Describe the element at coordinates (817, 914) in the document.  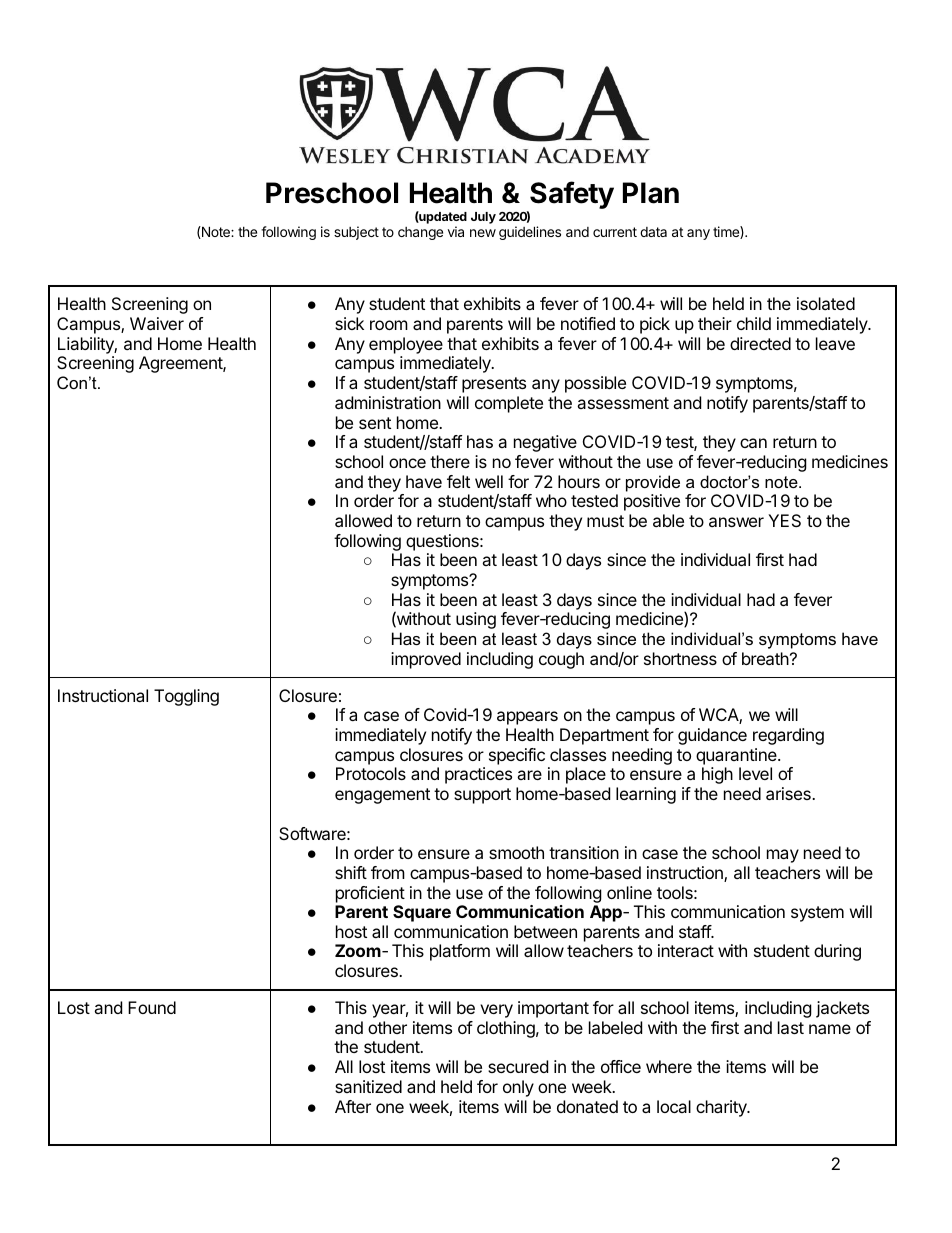
I see `system` at that location.
